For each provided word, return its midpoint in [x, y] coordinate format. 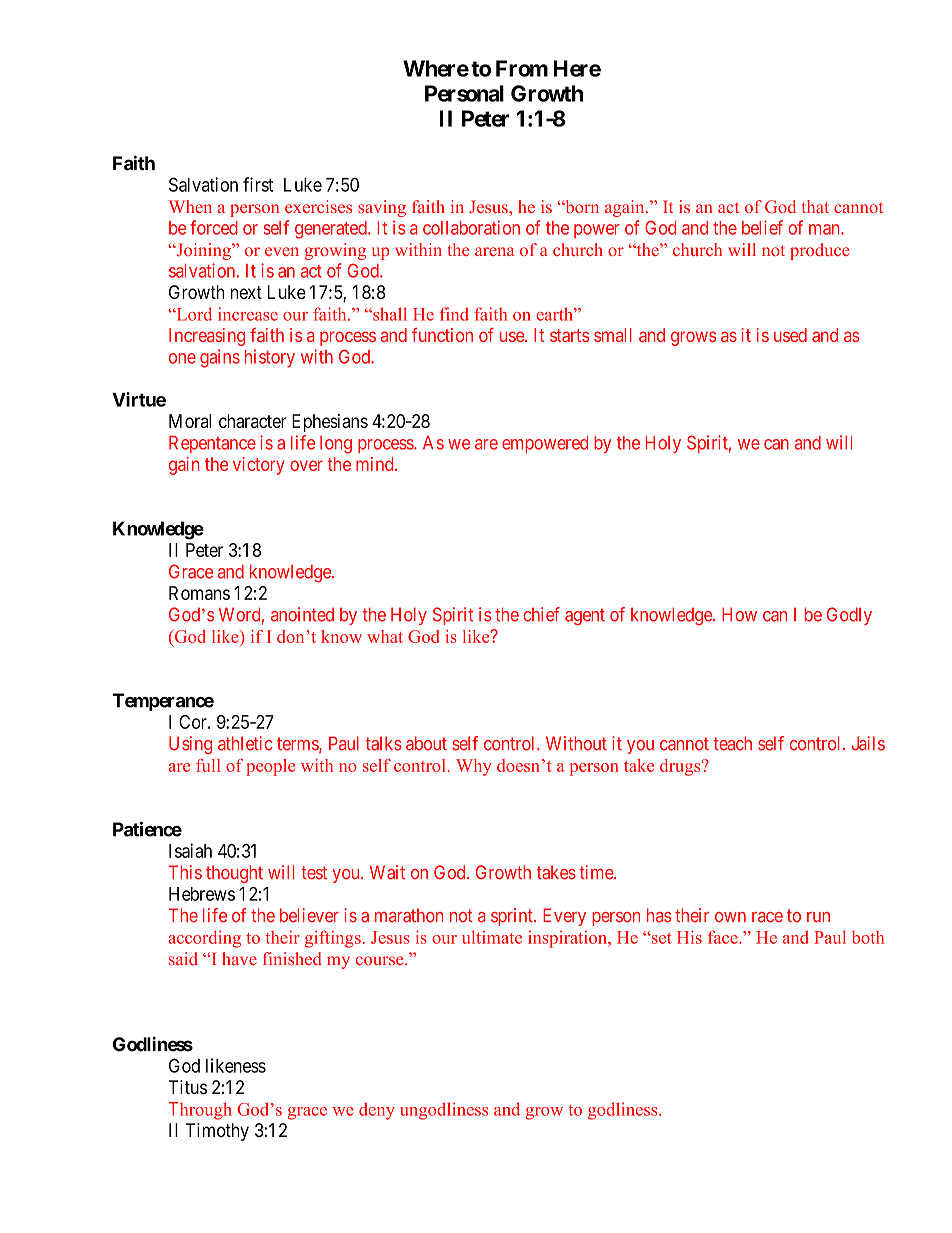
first [258, 184]
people [270, 767]
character [253, 421]
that [815, 206]
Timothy [217, 1132]
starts [569, 335]
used [790, 335]
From [522, 68]
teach [732, 743]
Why [474, 767]
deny [377, 1111]
